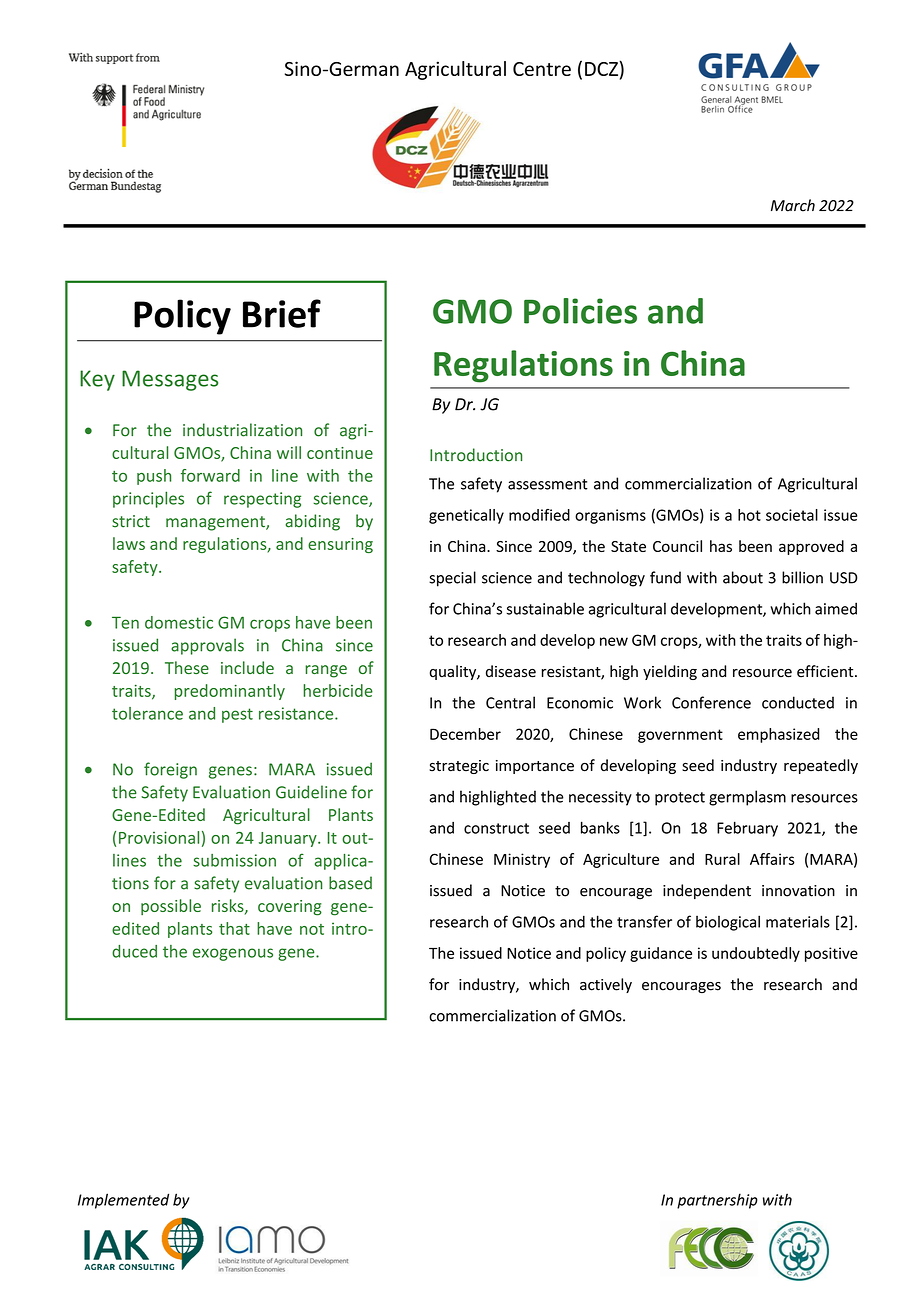 Image resolution: width=924 pixels, height=1308 pixels. What do you see at coordinates (171, 907) in the screenshot?
I see `possible` at bounding box center [171, 907].
